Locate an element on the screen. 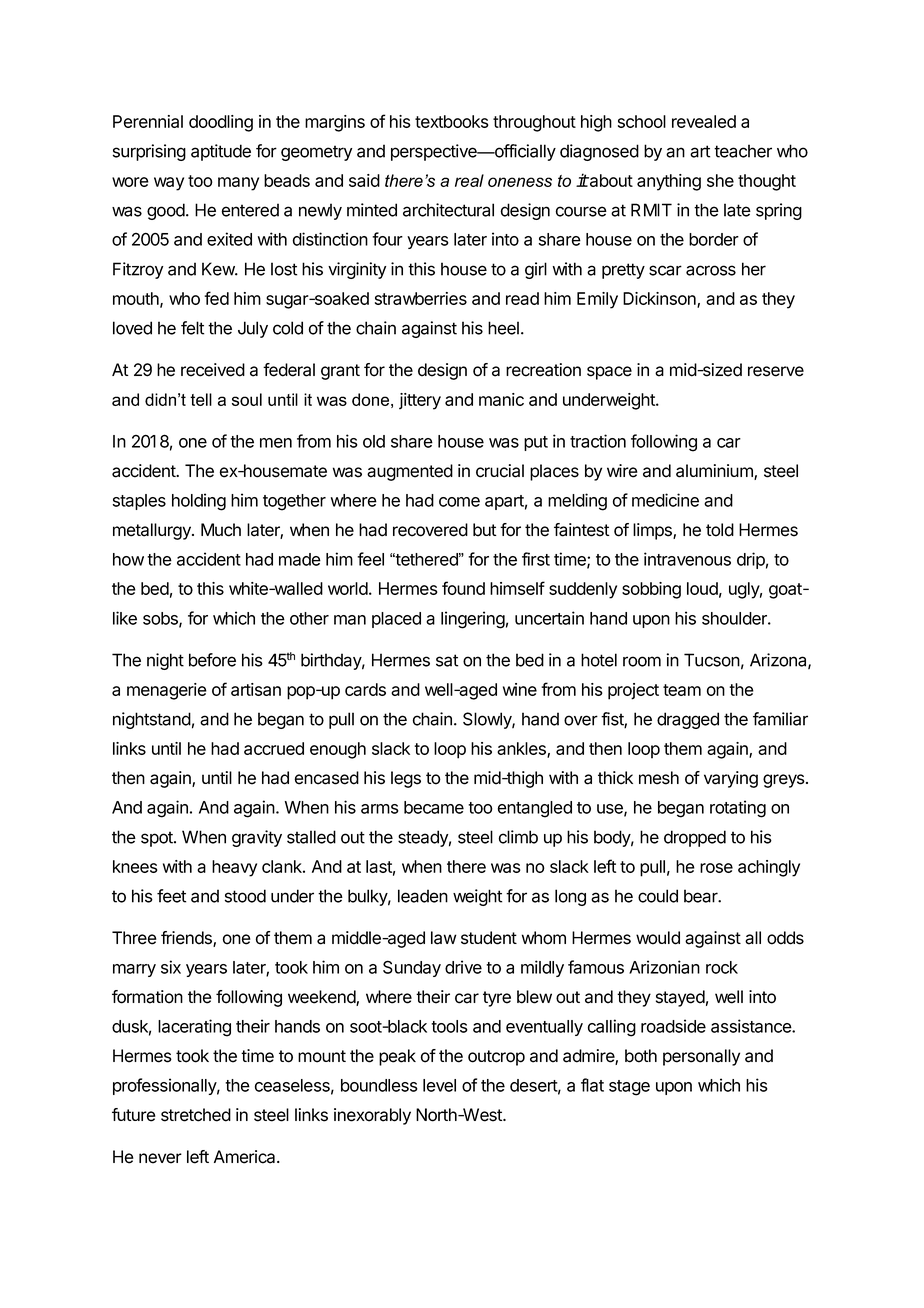  sat is located at coordinates (447, 660).
